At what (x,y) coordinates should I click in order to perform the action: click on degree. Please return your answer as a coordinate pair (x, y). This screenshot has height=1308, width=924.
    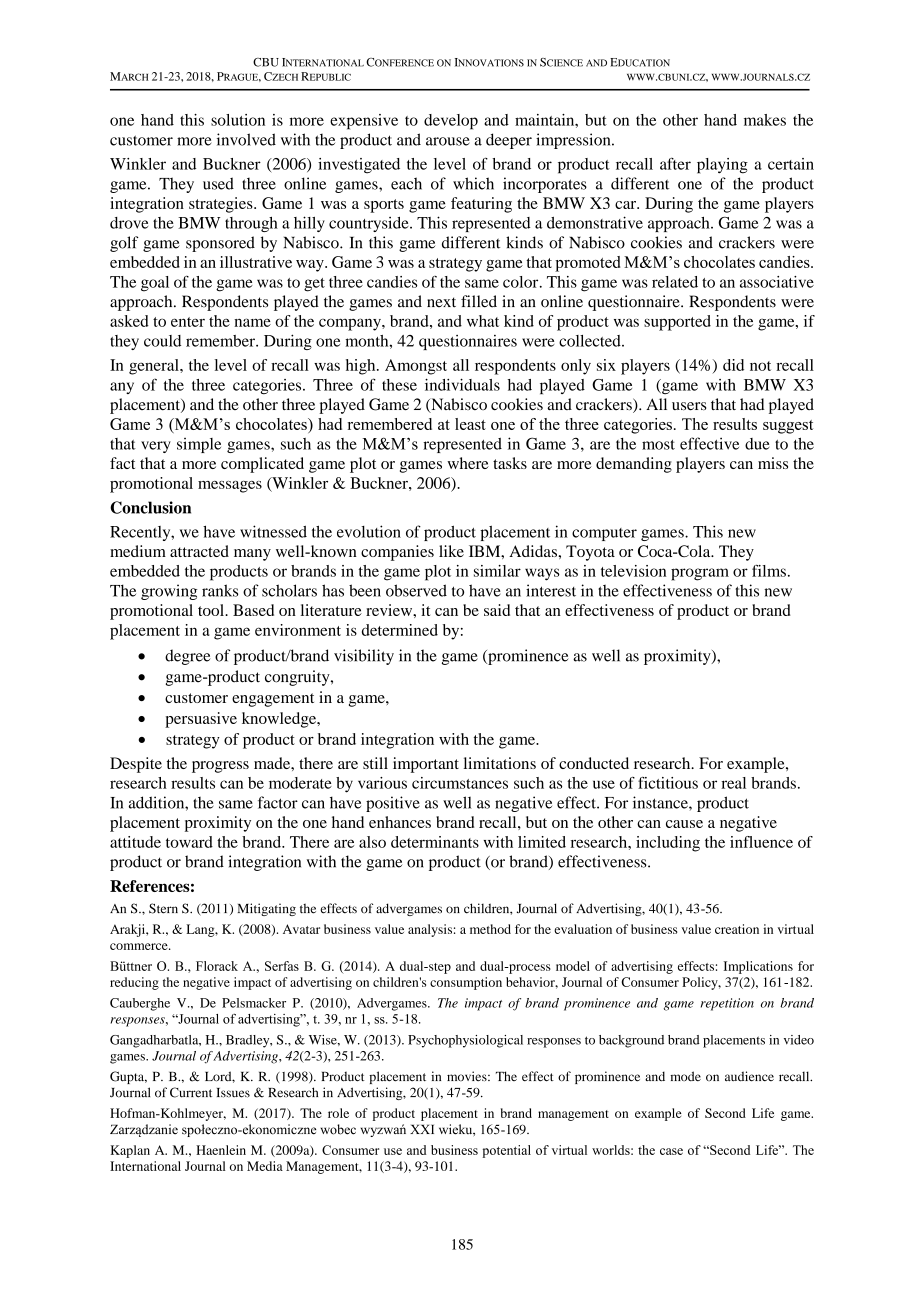
    Looking at the image, I should click on (188, 657).
